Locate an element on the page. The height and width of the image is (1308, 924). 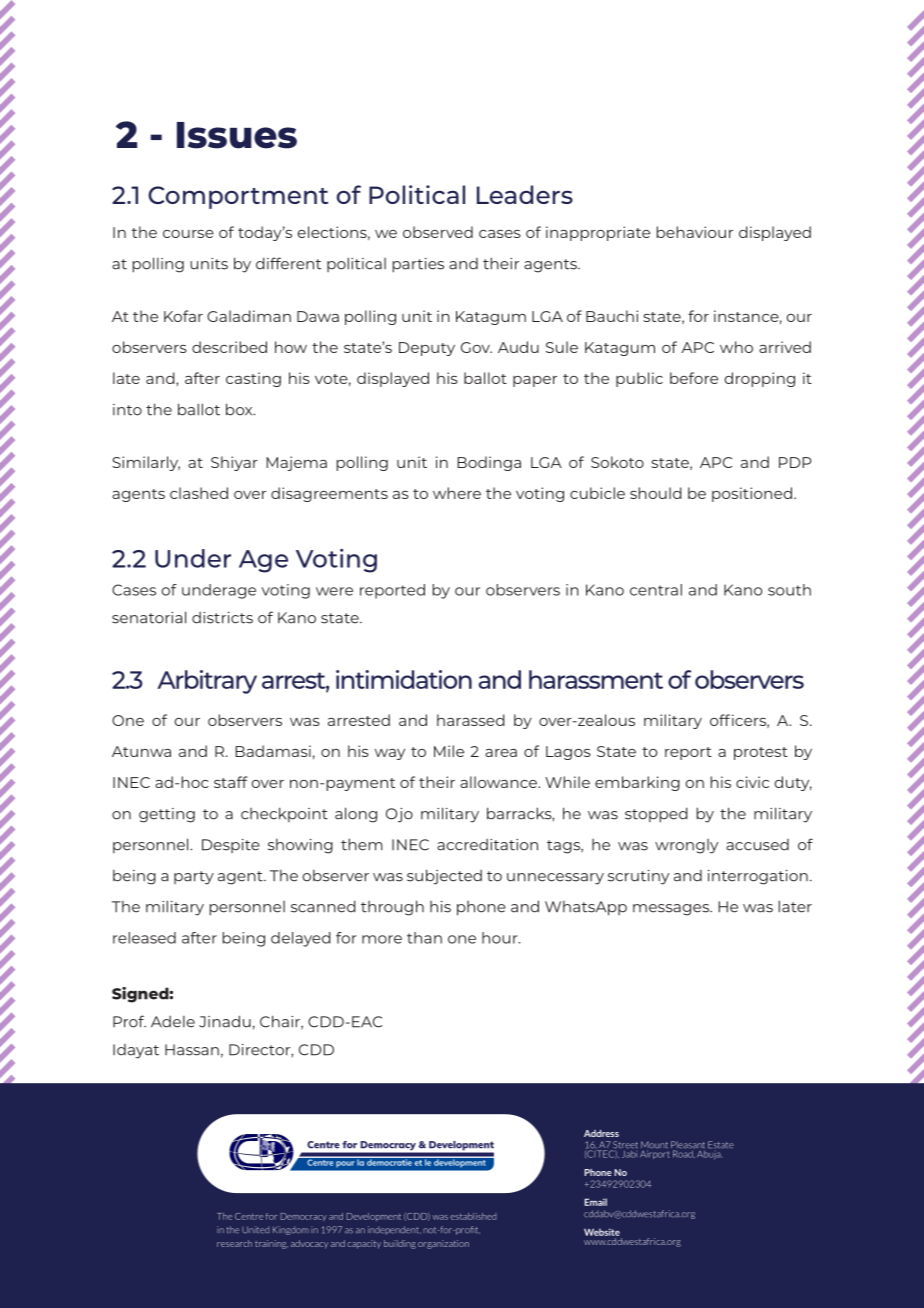
subjected is located at coordinates (444, 877).
